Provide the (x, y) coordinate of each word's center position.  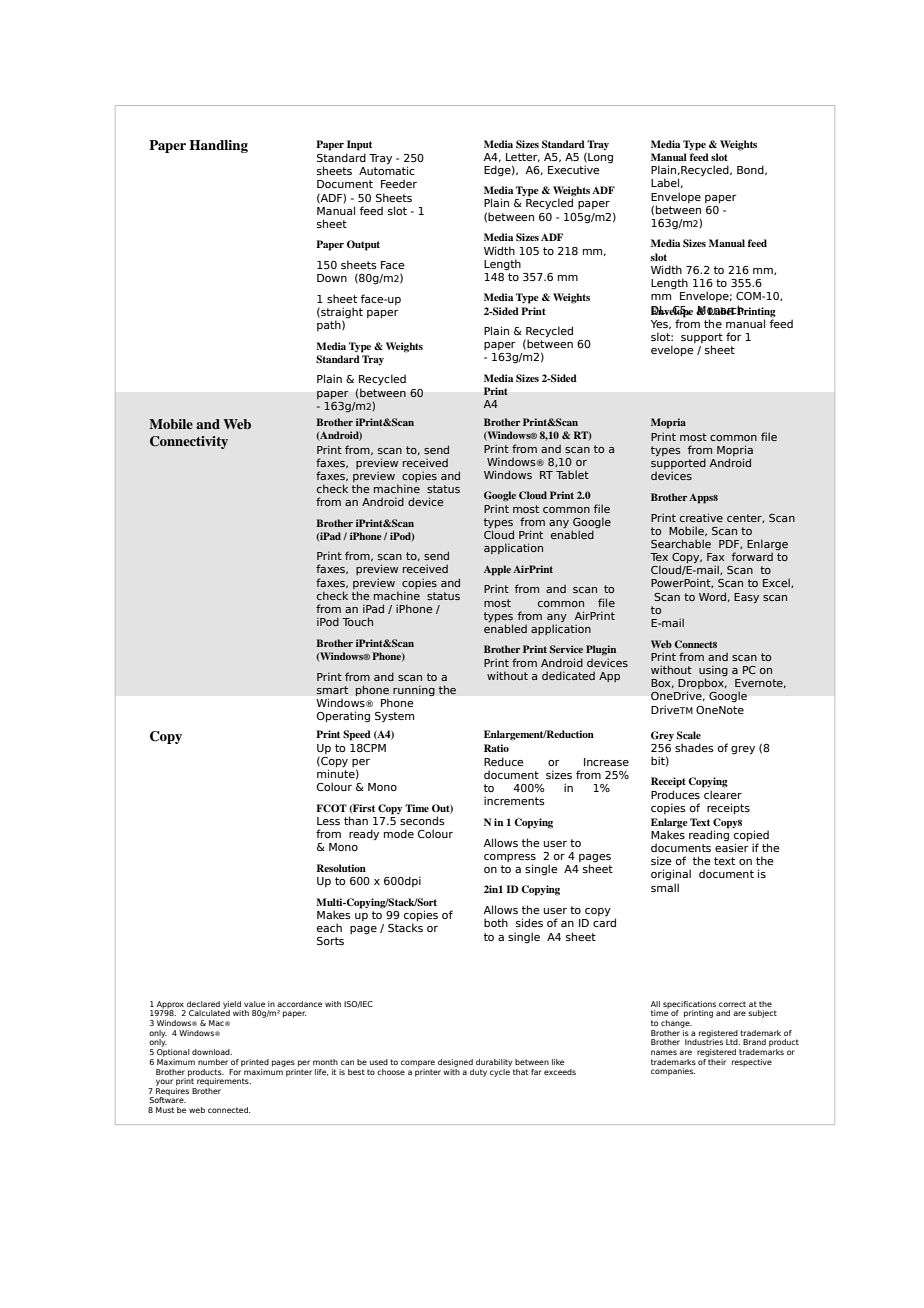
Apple (497, 570)
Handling (218, 146)
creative (701, 517)
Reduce (504, 761)
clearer (723, 794)
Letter (523, 157)
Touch (357, 621)
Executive (574, 169)
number (213, 1062)
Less (328, 821)
